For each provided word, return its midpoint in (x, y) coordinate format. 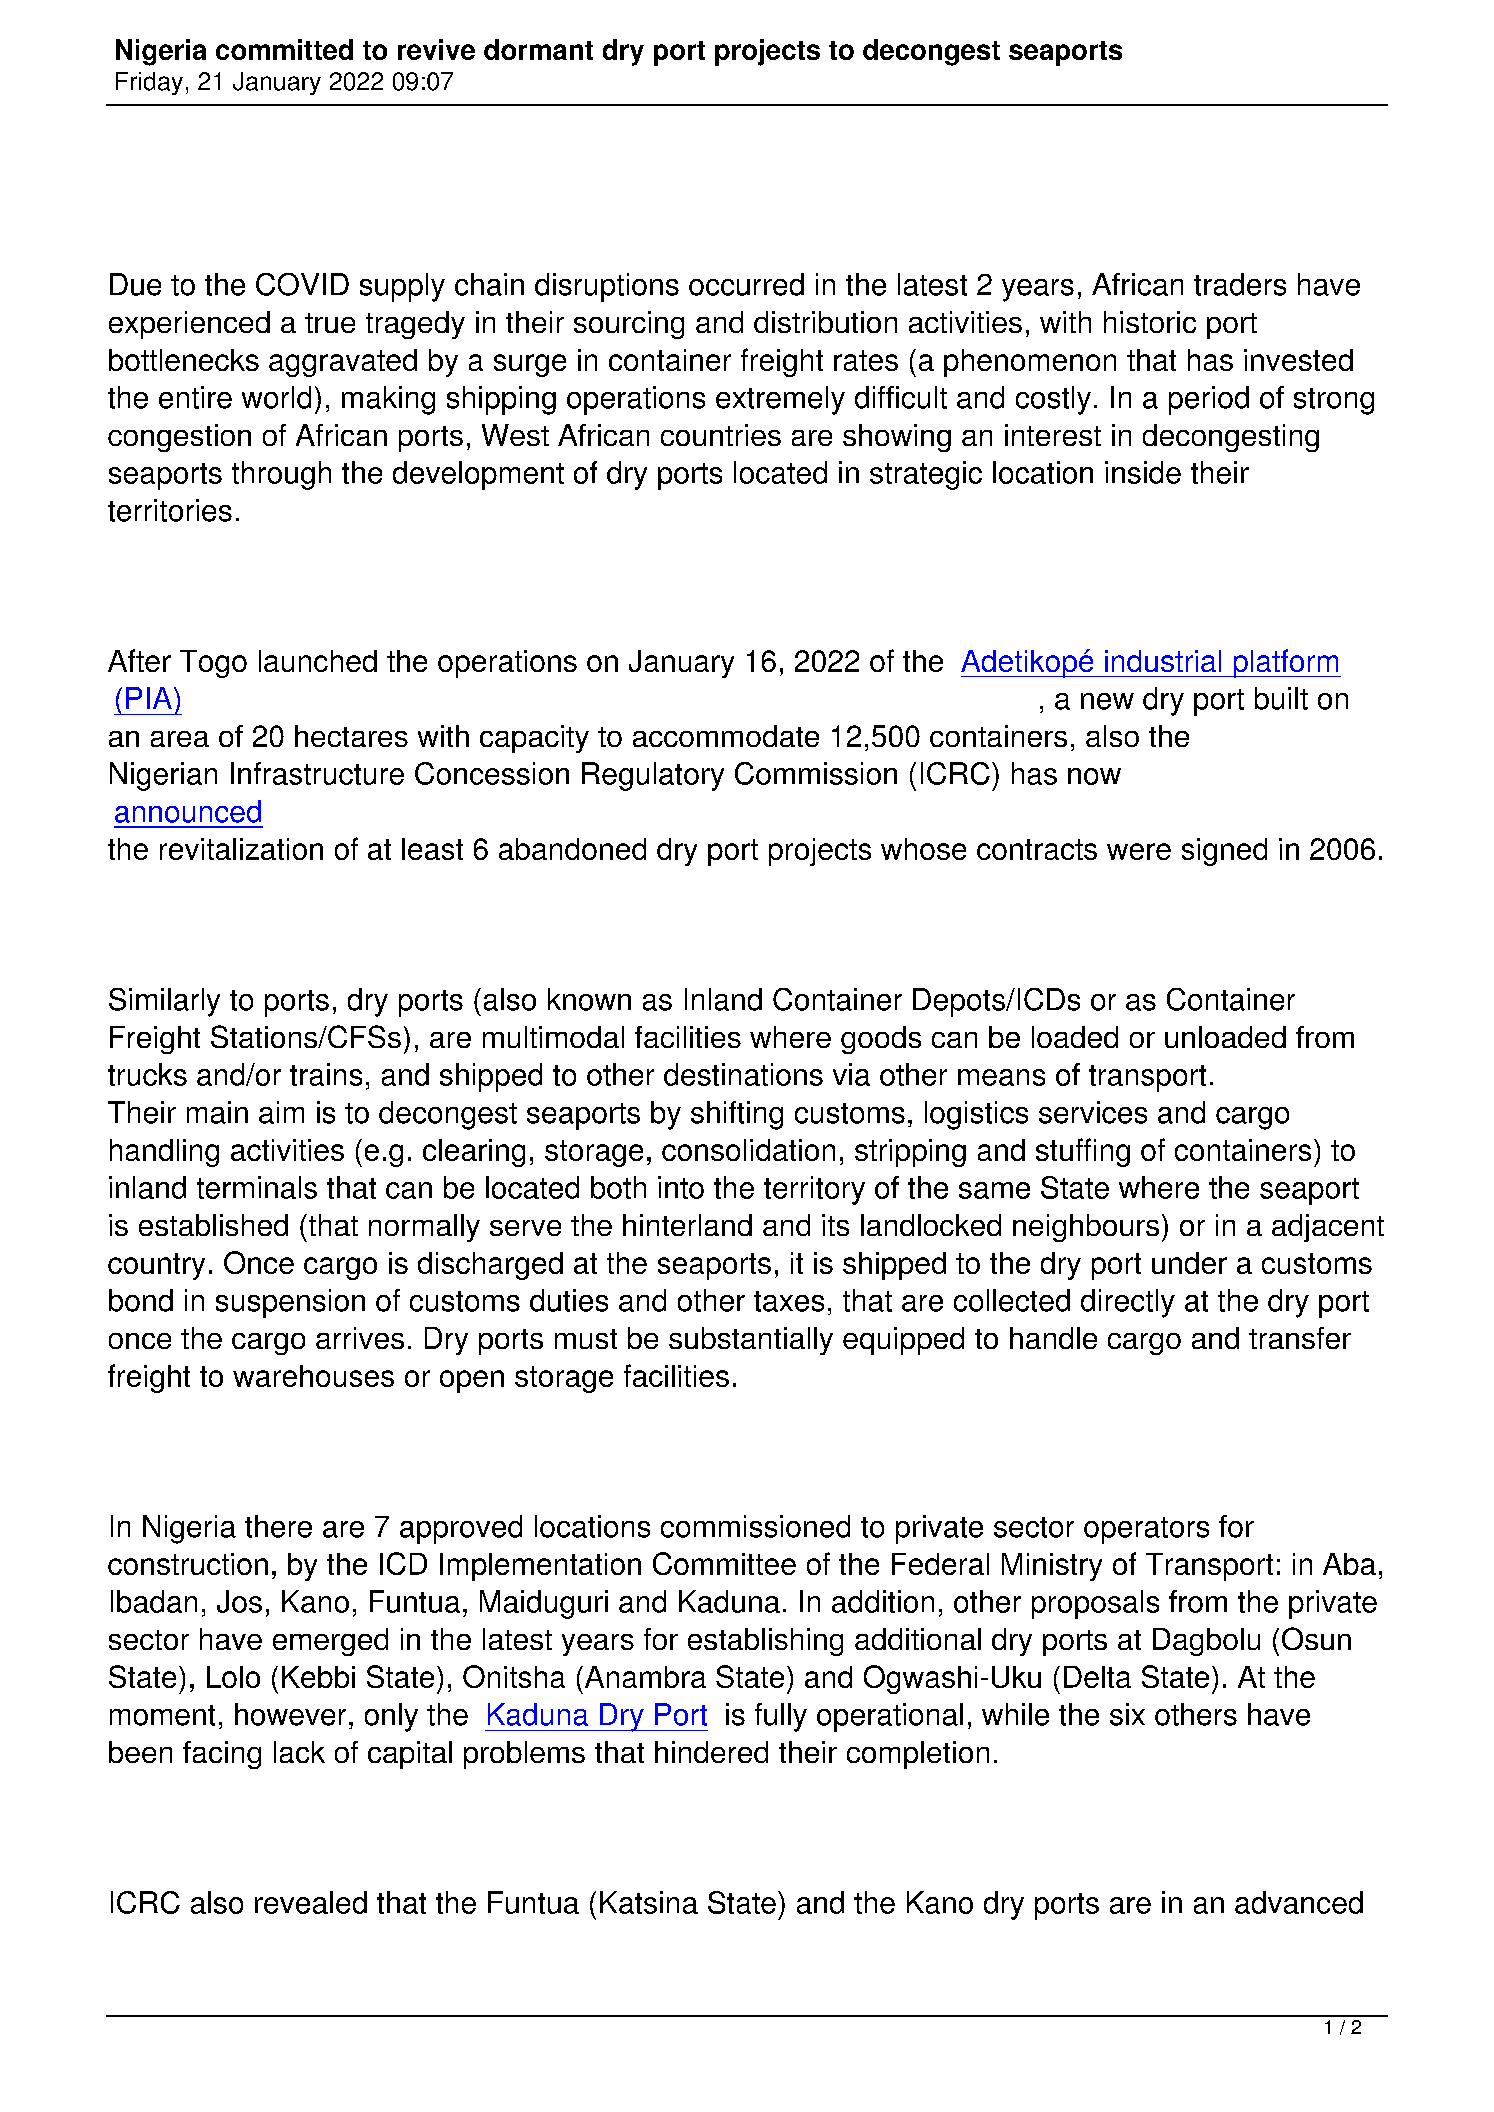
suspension (290, 1303)
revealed (311, 1902)
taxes (789, 1301)
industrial (1163, 661)
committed (284, 49)
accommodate (726, 736)
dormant (538, 49)
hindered (711, 1752)
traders (1240, 284)
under (1189, 1263)
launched (318, 661)
